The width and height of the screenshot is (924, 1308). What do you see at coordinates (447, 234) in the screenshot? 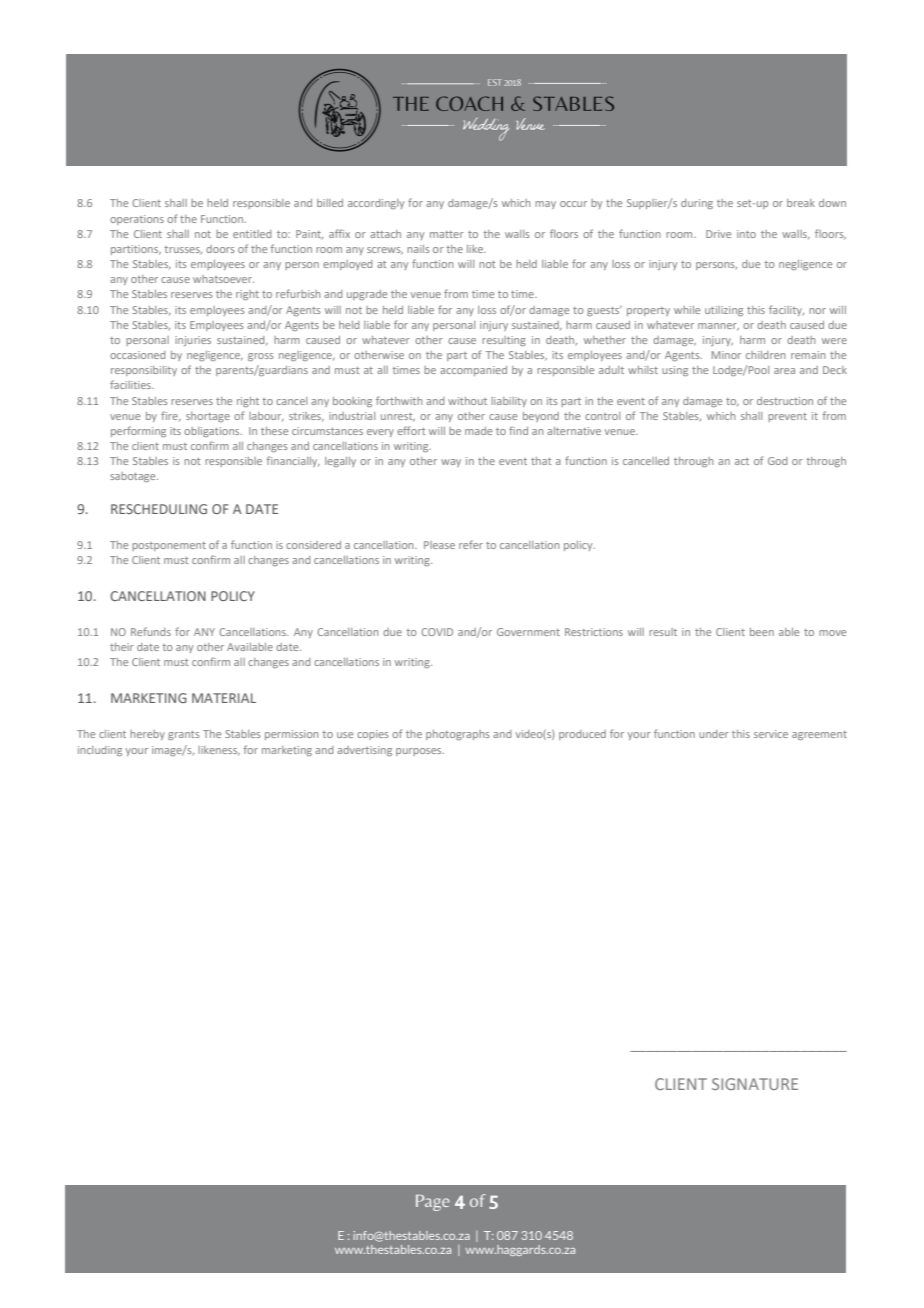
I see `matter` at bounding box center [447, 234].
